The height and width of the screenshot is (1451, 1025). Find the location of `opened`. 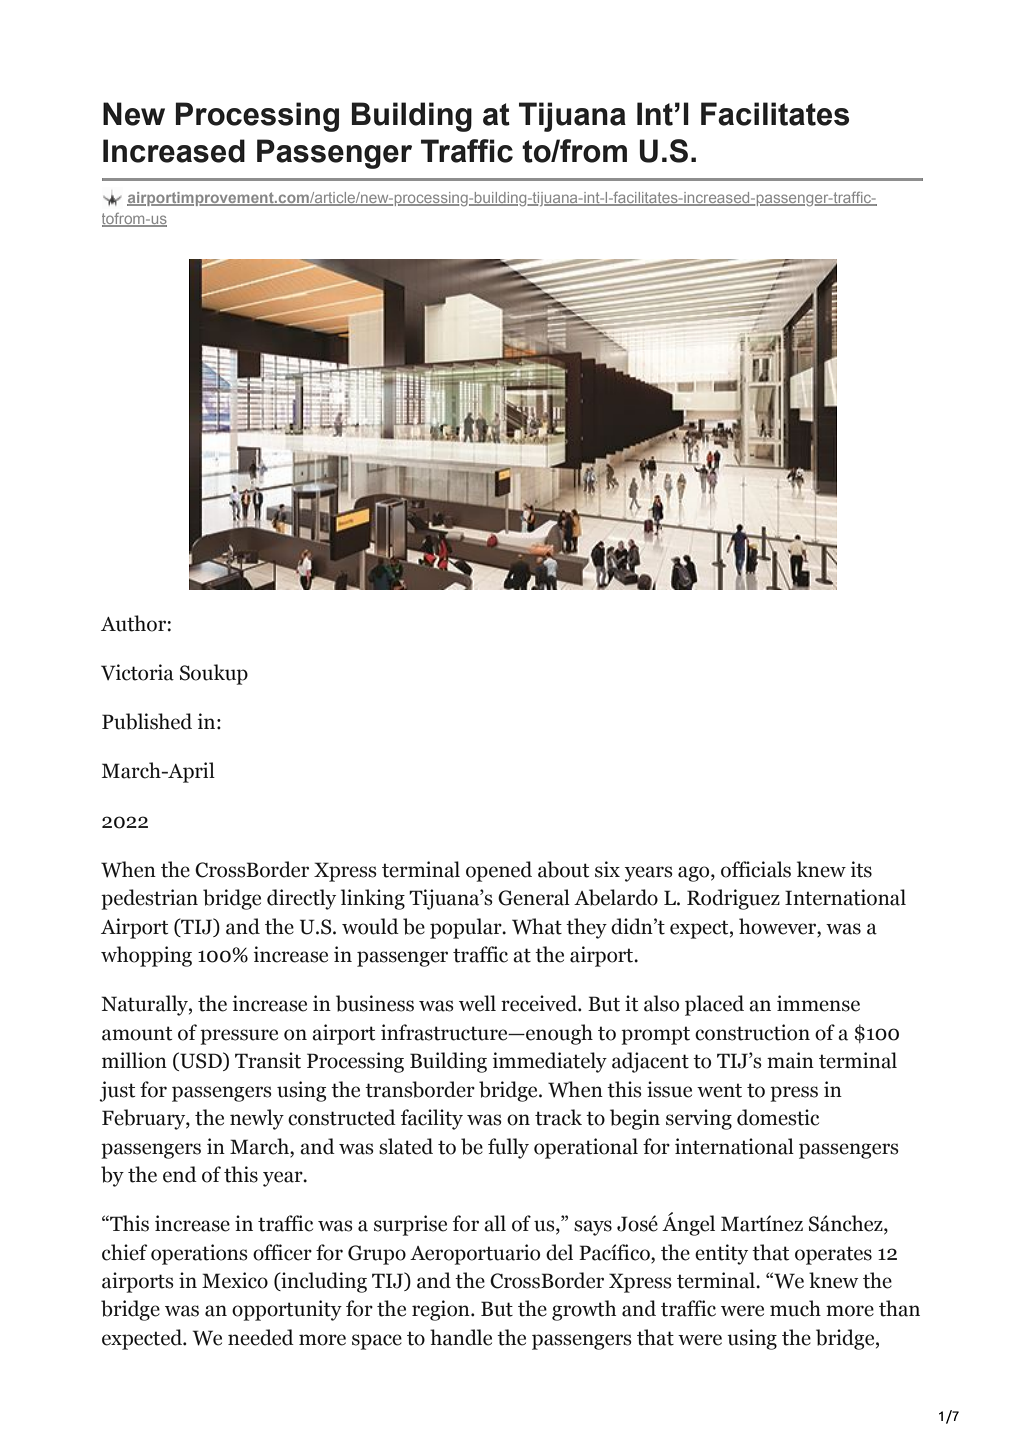

opened is located at coordinates (499, 871).
